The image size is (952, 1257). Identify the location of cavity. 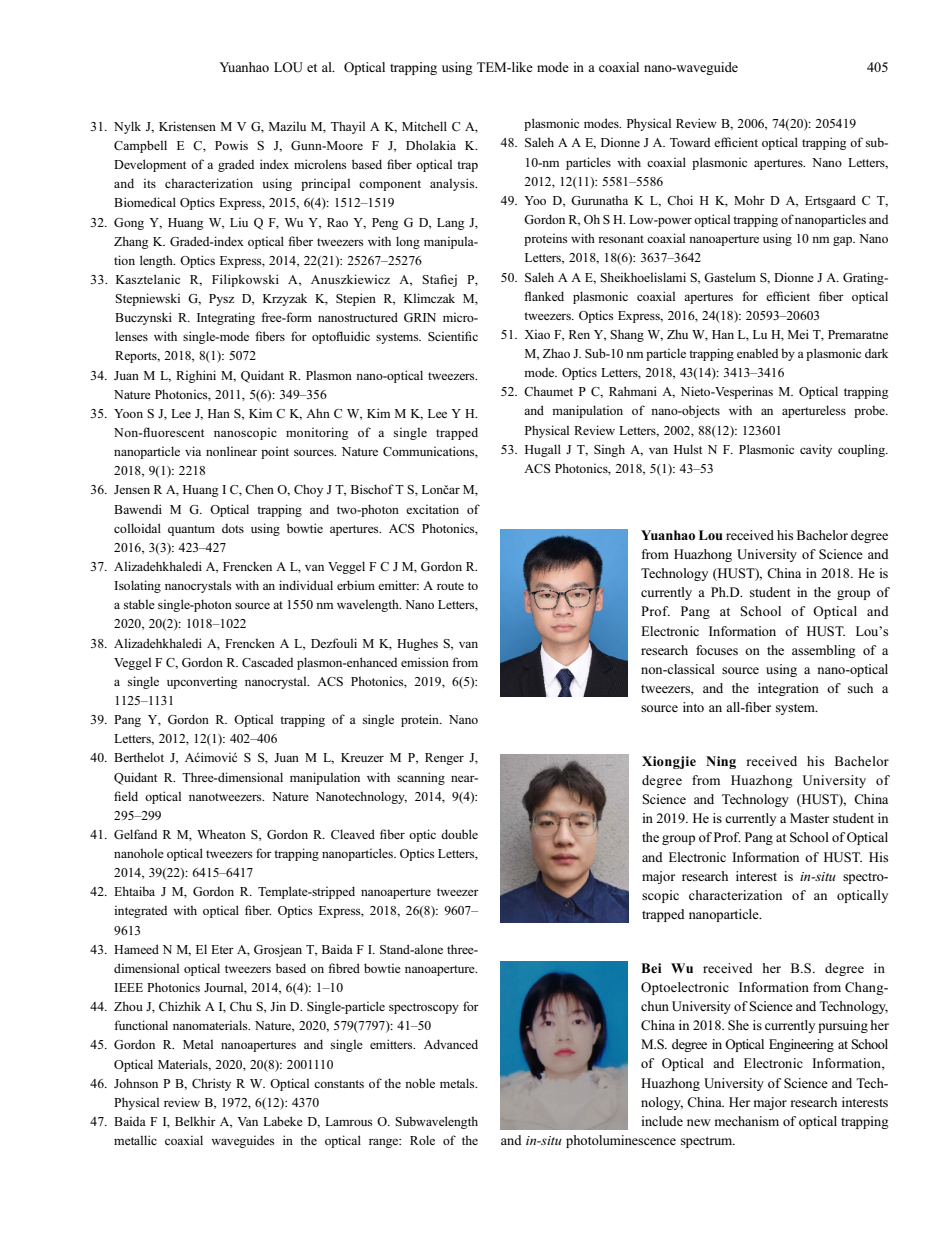
(816, 450).
